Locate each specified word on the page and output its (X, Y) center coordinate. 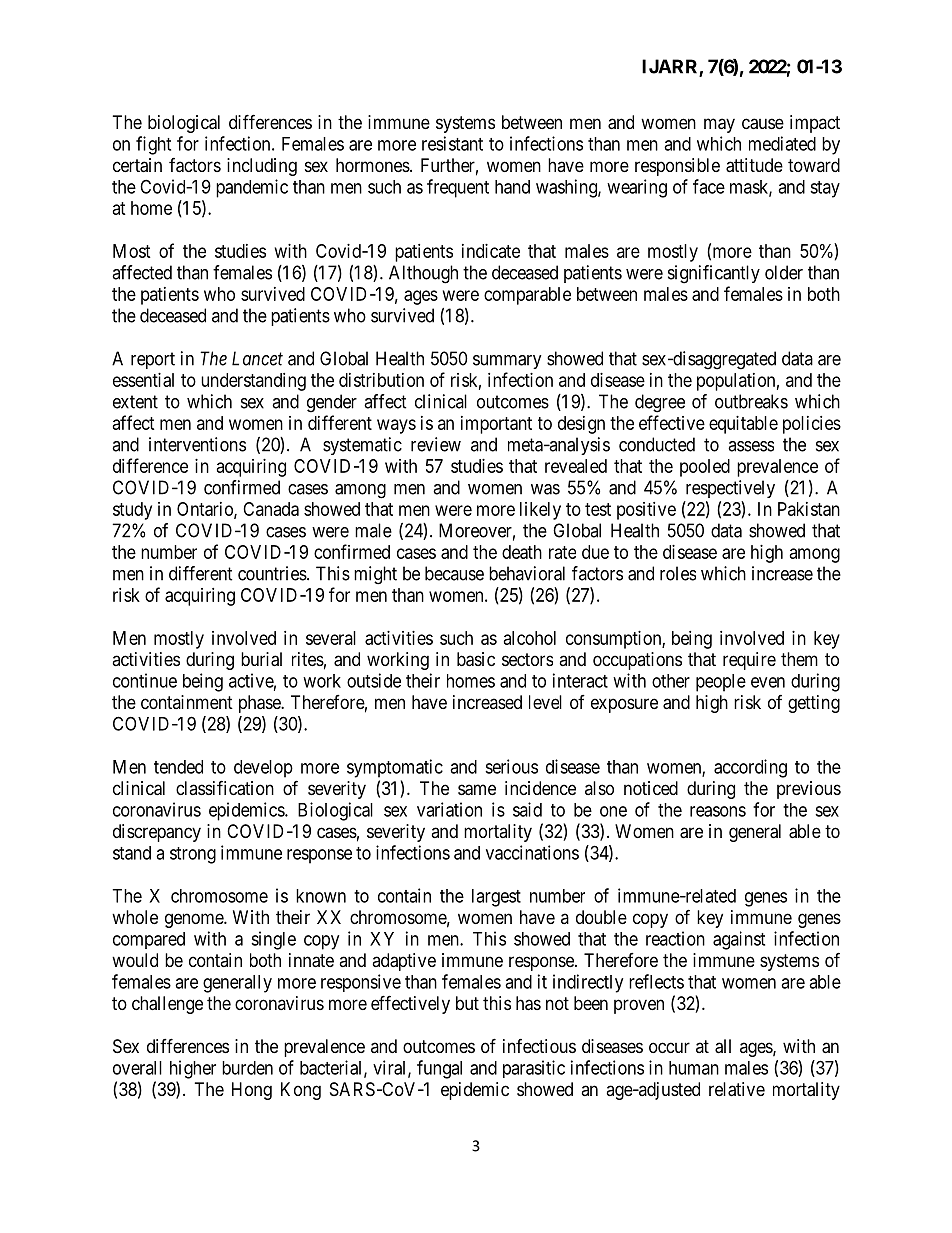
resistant (452, 143)
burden (247, 1068)
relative (737, 1089)
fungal (439, 1069)
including (262, 167)
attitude (754, 165)
